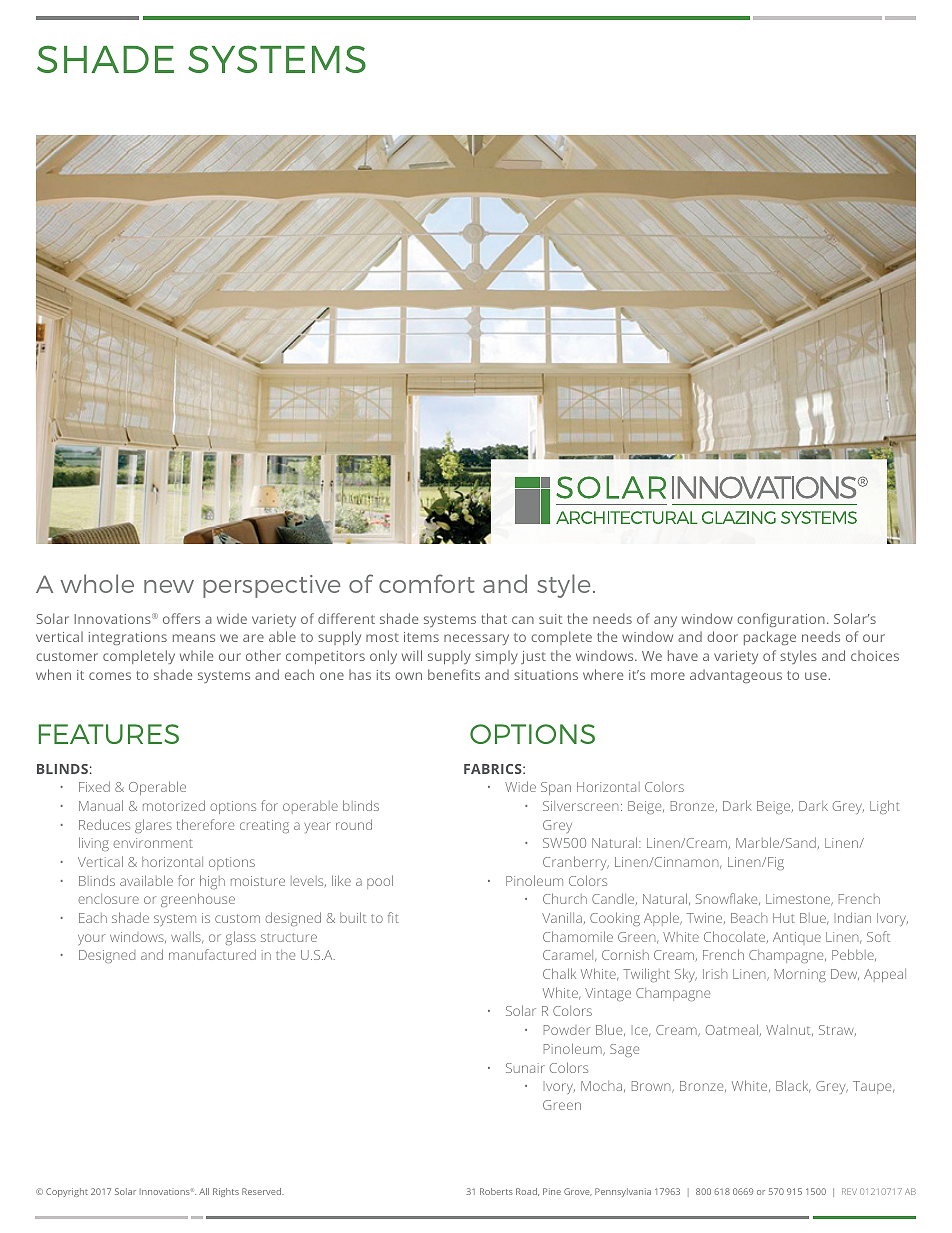  I want to click on FEATURES, so click(109, 734).
